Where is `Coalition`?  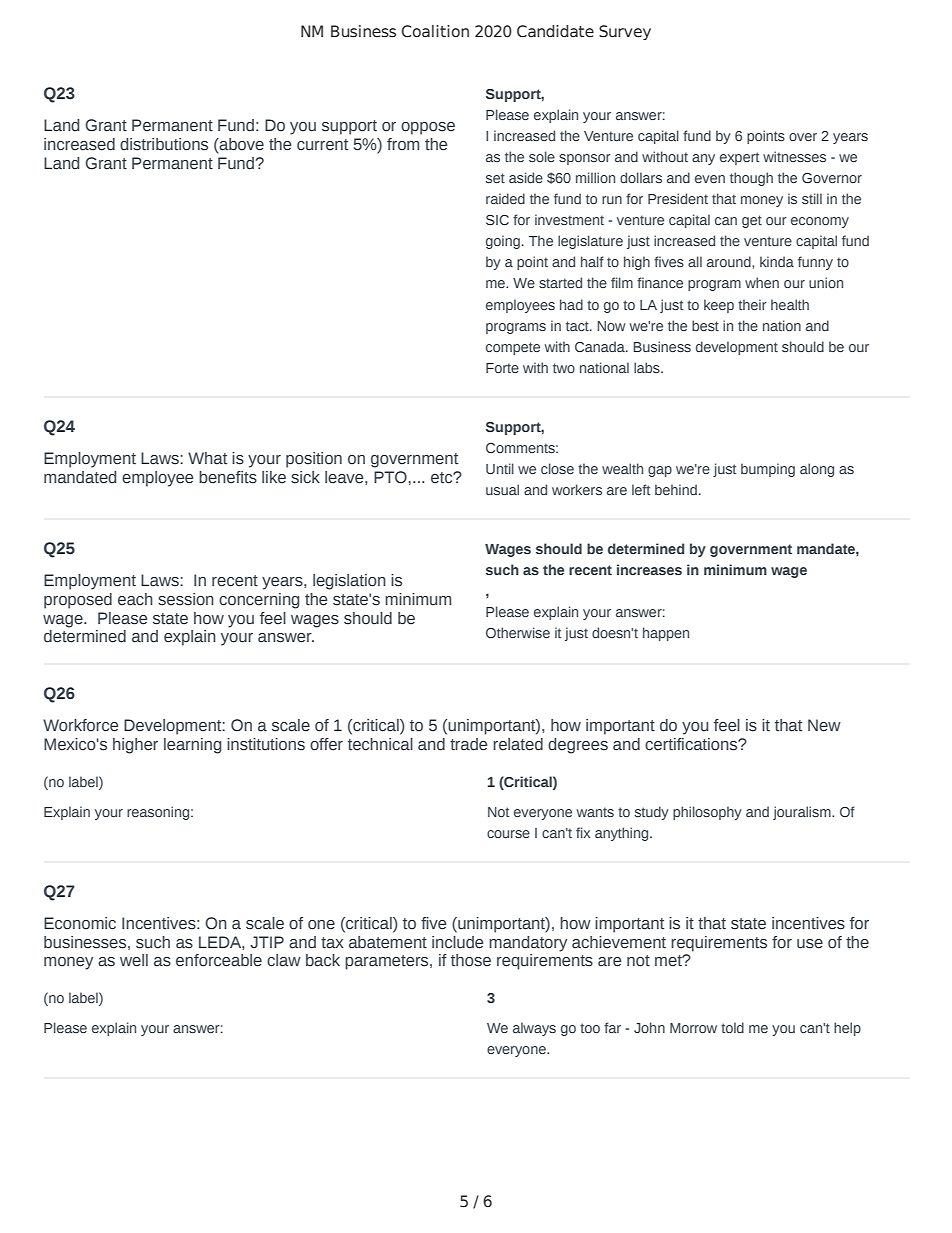 Coalition is located at coordinates (435, 31).
